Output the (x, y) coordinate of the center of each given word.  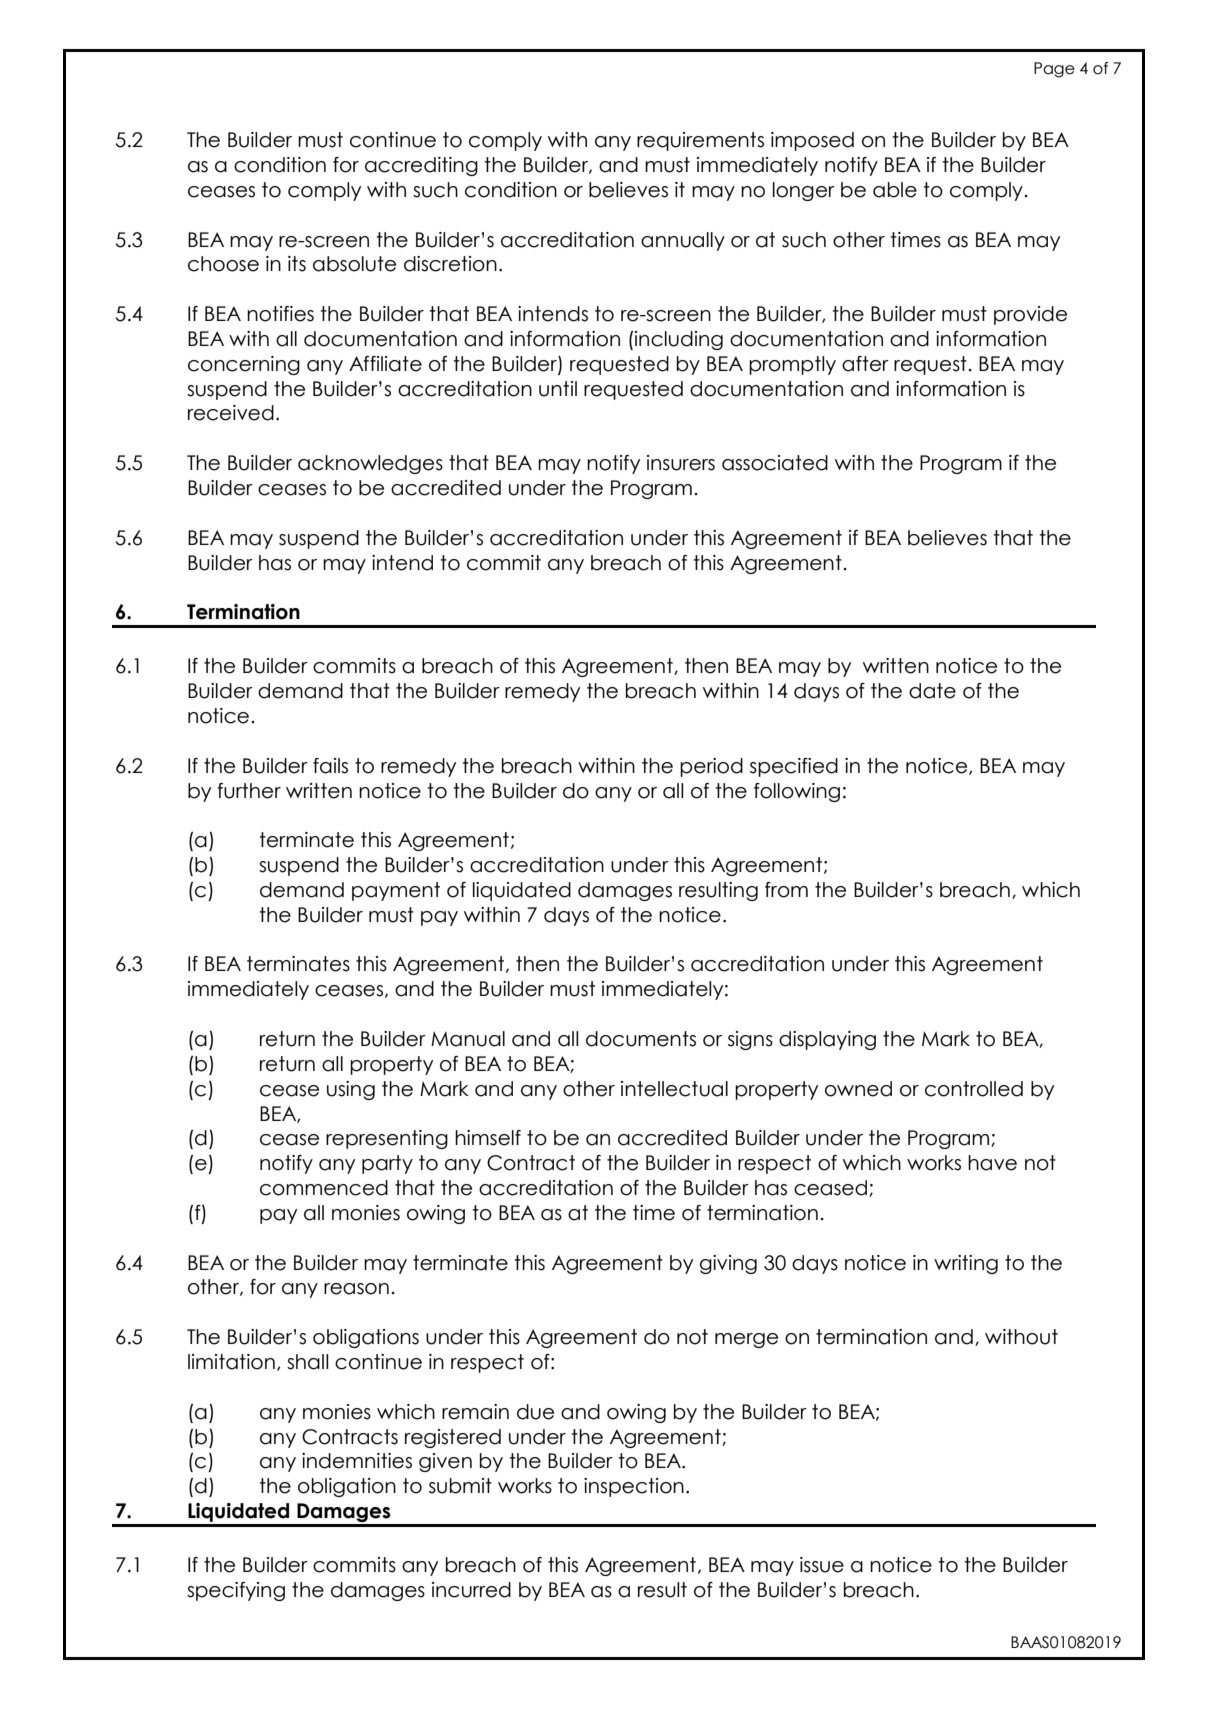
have (992, 1163)
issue (822, 1565)
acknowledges (370, 464)
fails (330, 766)
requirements (700, 141)
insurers (681, 463)
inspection (634, 1487)
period (711, 767)
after (865, 364)
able (895, 190)
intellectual (674, 1089)
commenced (324, 1188)
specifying (236, 1591)
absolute (354, 264)
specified (794, 767)
